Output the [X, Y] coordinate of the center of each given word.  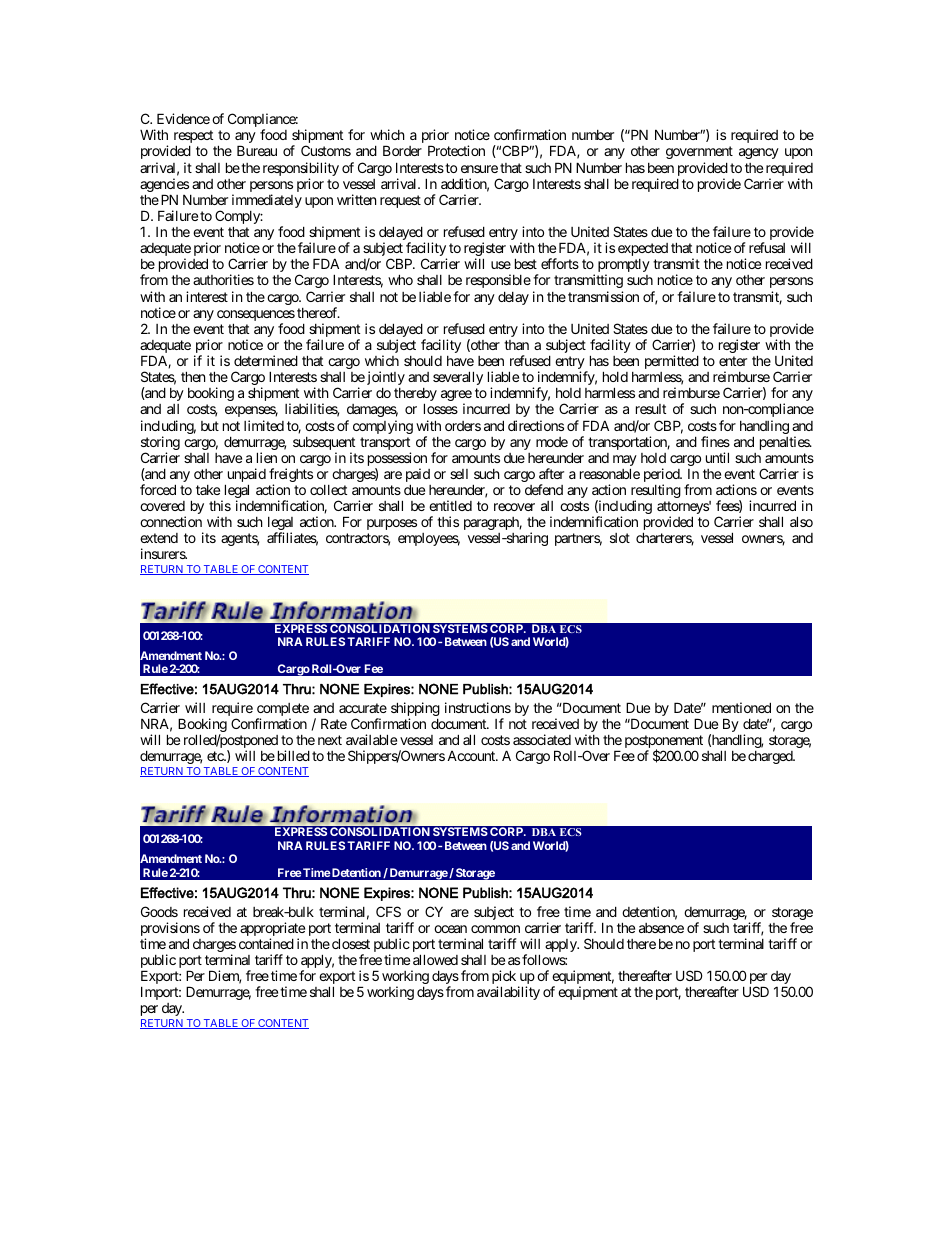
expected [643, 249]
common [495, 929]
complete [283, 711]
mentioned [741, 707]
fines [715, 441]
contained [266, 943]
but [210, 426]
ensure [479, 169]
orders [463, 426]
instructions [478, 707]
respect [193, 138]
